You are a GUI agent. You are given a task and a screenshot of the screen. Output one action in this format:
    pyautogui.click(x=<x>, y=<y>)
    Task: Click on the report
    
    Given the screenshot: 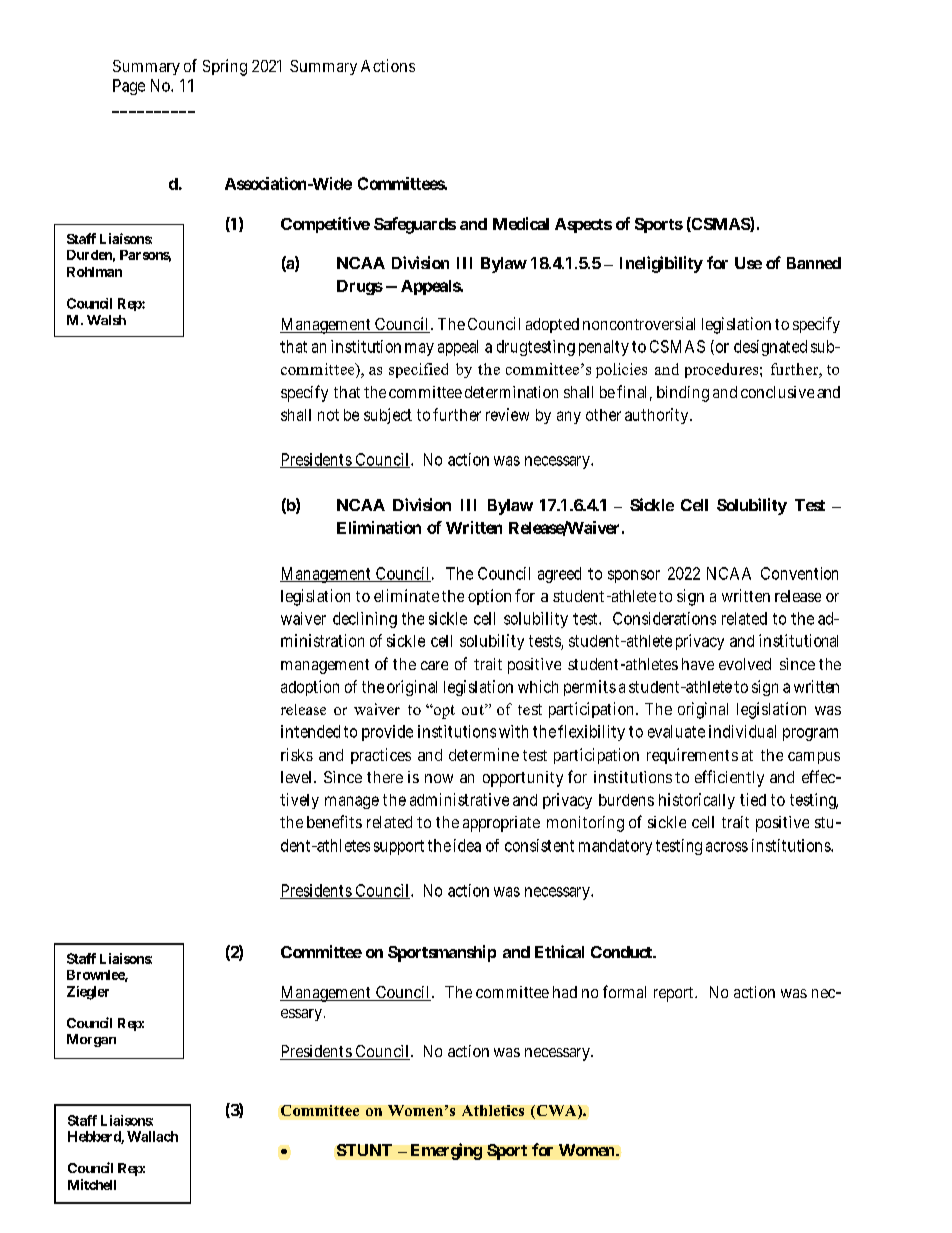 What is the action you would take?
    pyautogui.click(x=673, y=994)
